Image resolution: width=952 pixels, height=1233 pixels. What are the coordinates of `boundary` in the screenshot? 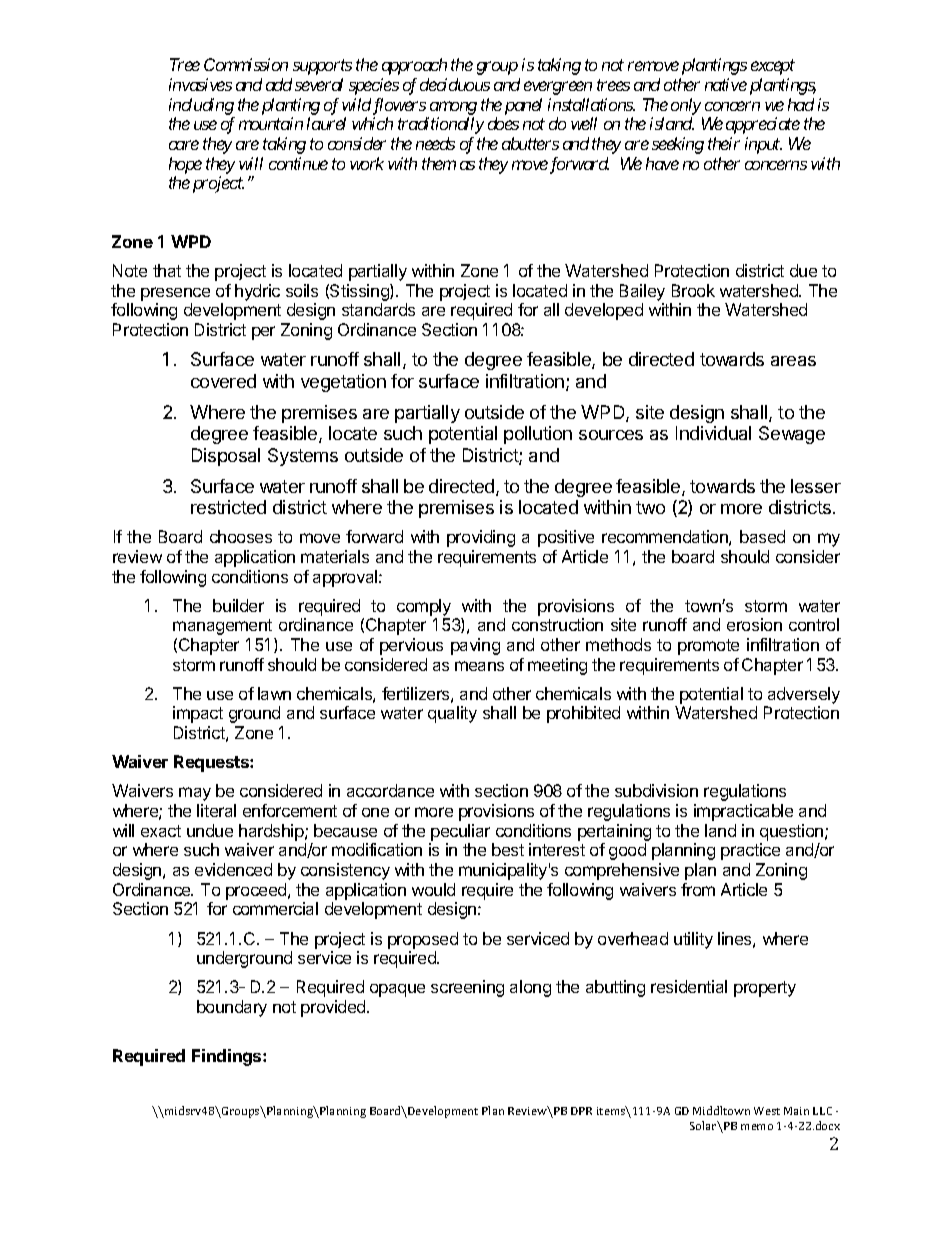 It's located at (232, 1008).
